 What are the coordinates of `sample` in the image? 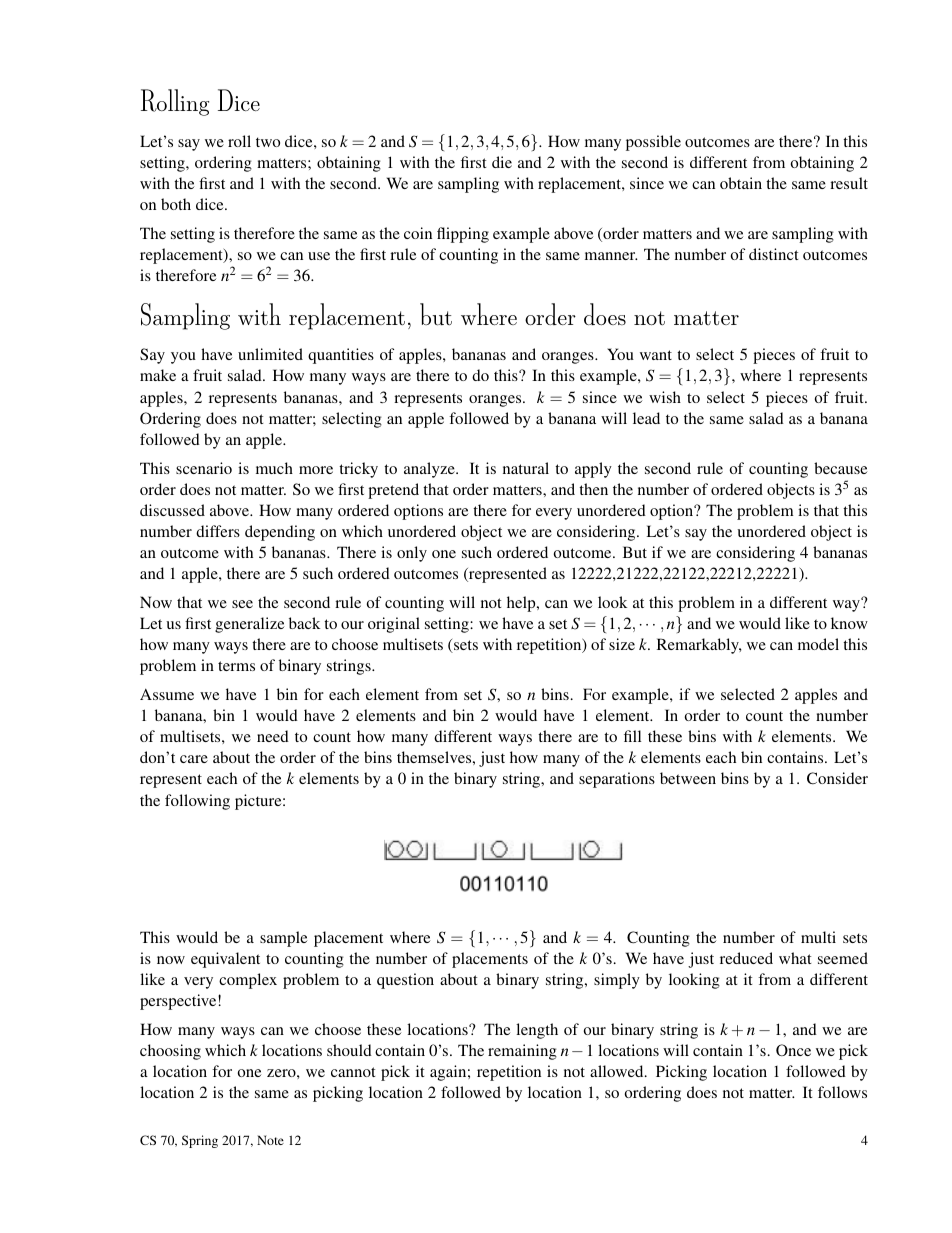 It's located at (283, 939).
